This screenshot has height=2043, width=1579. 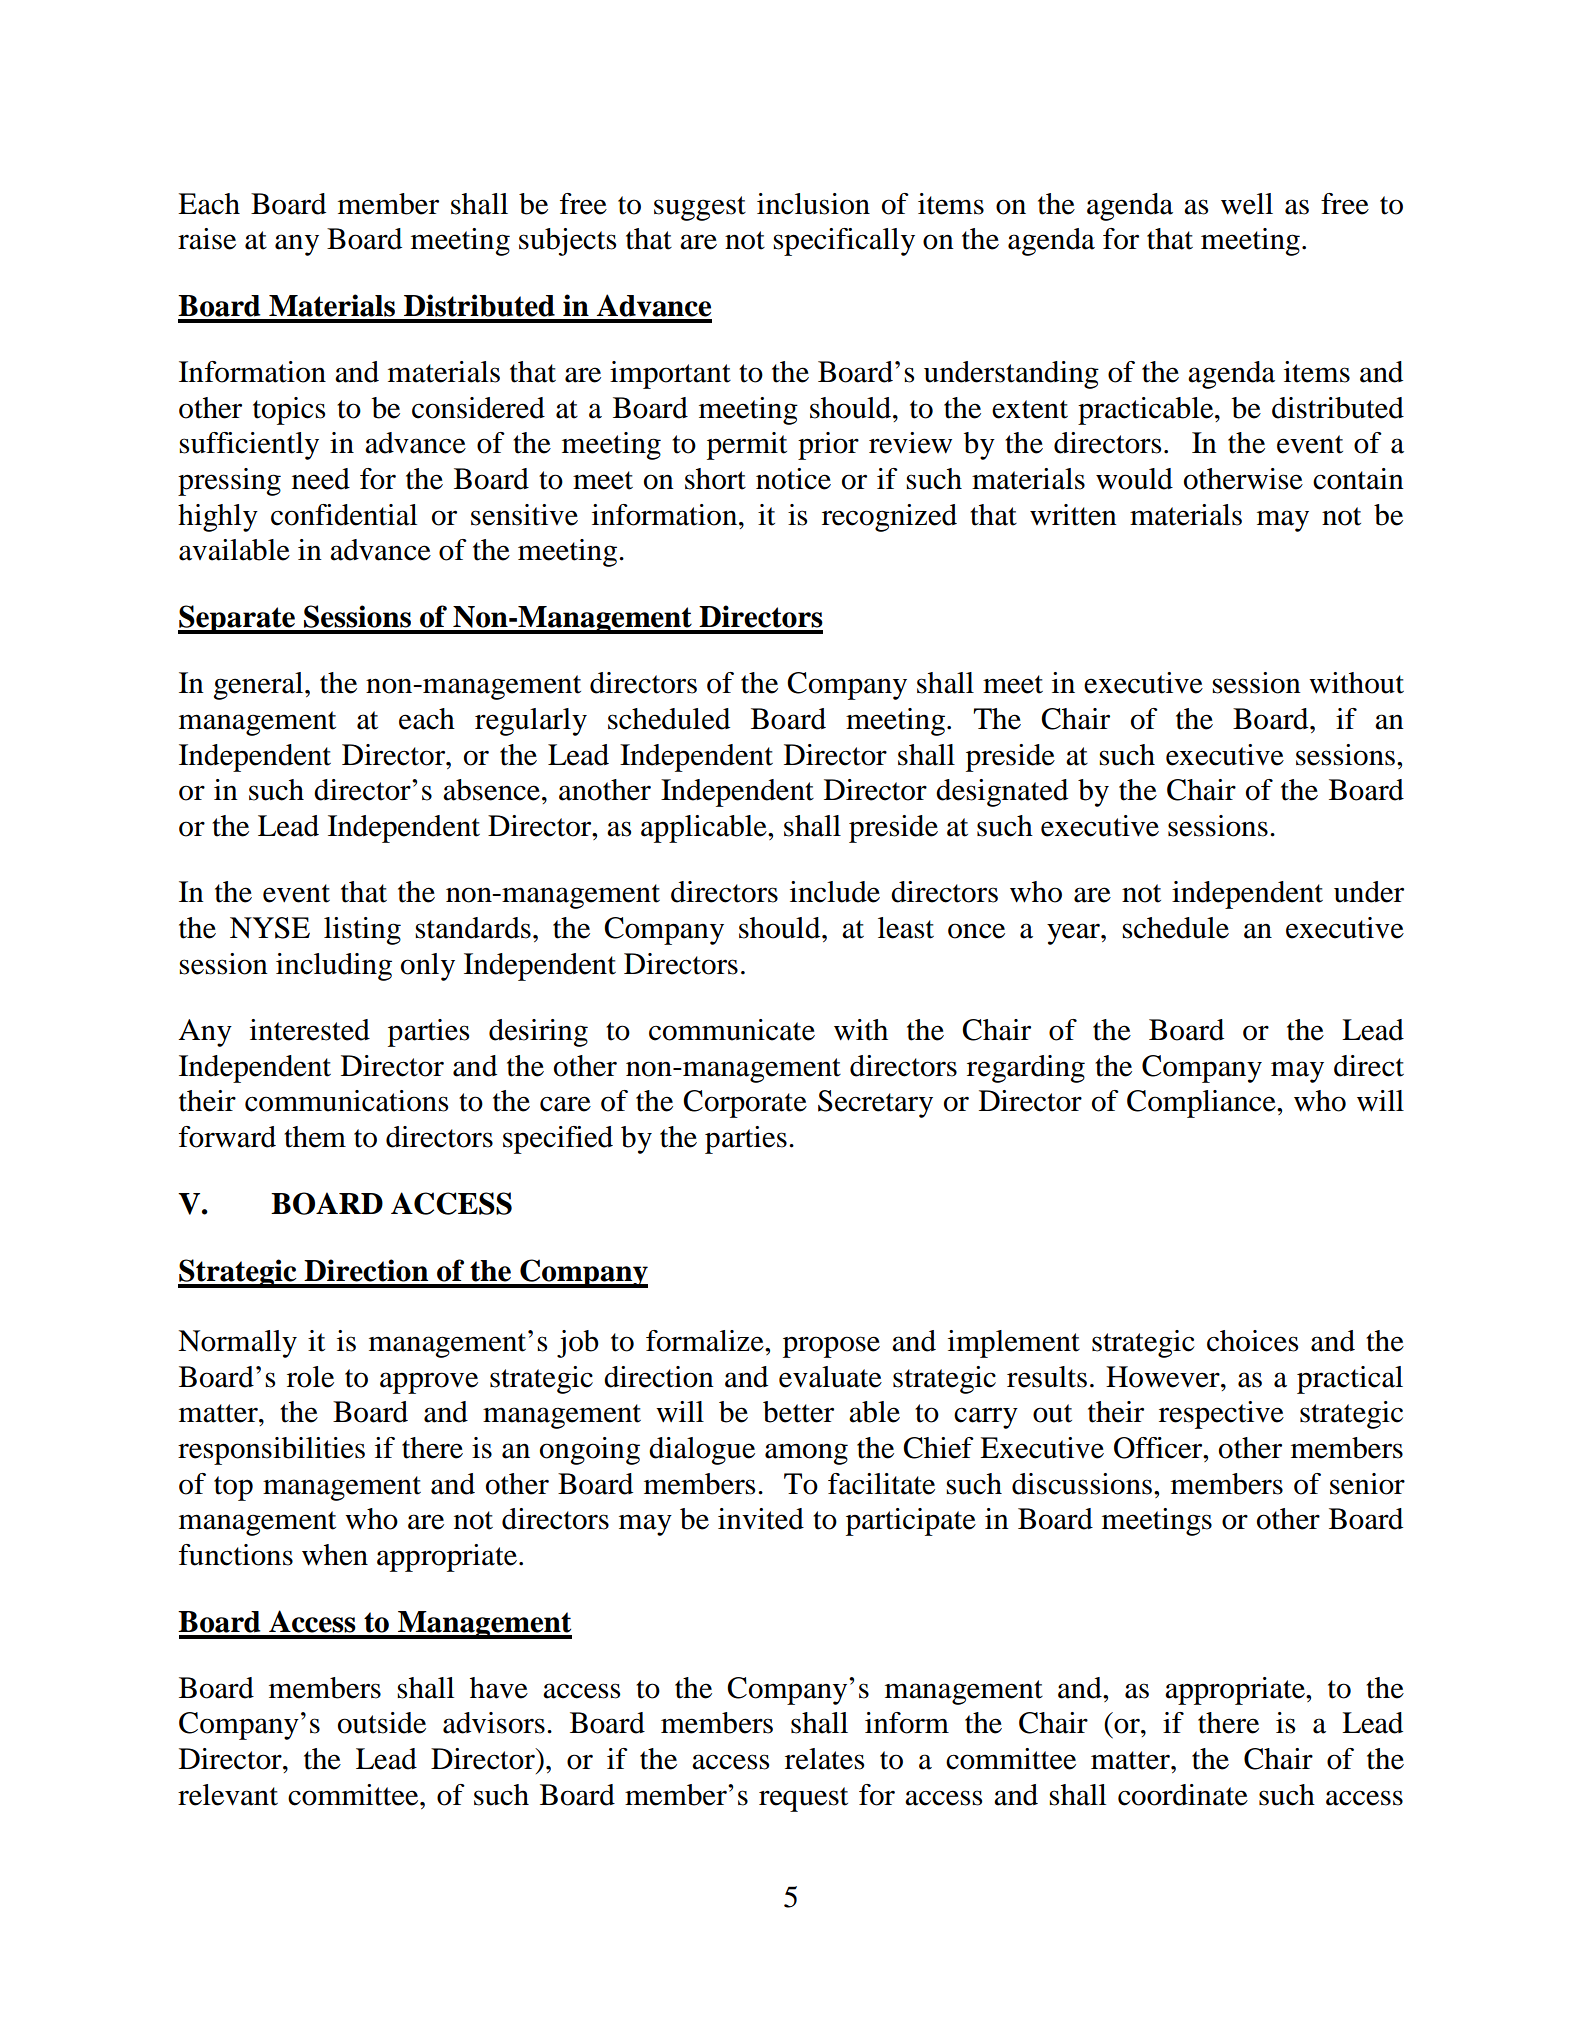 What do you see at coordinates (334, 967) in the screenshot?
I see `including` at bounding box center [334, 967].
